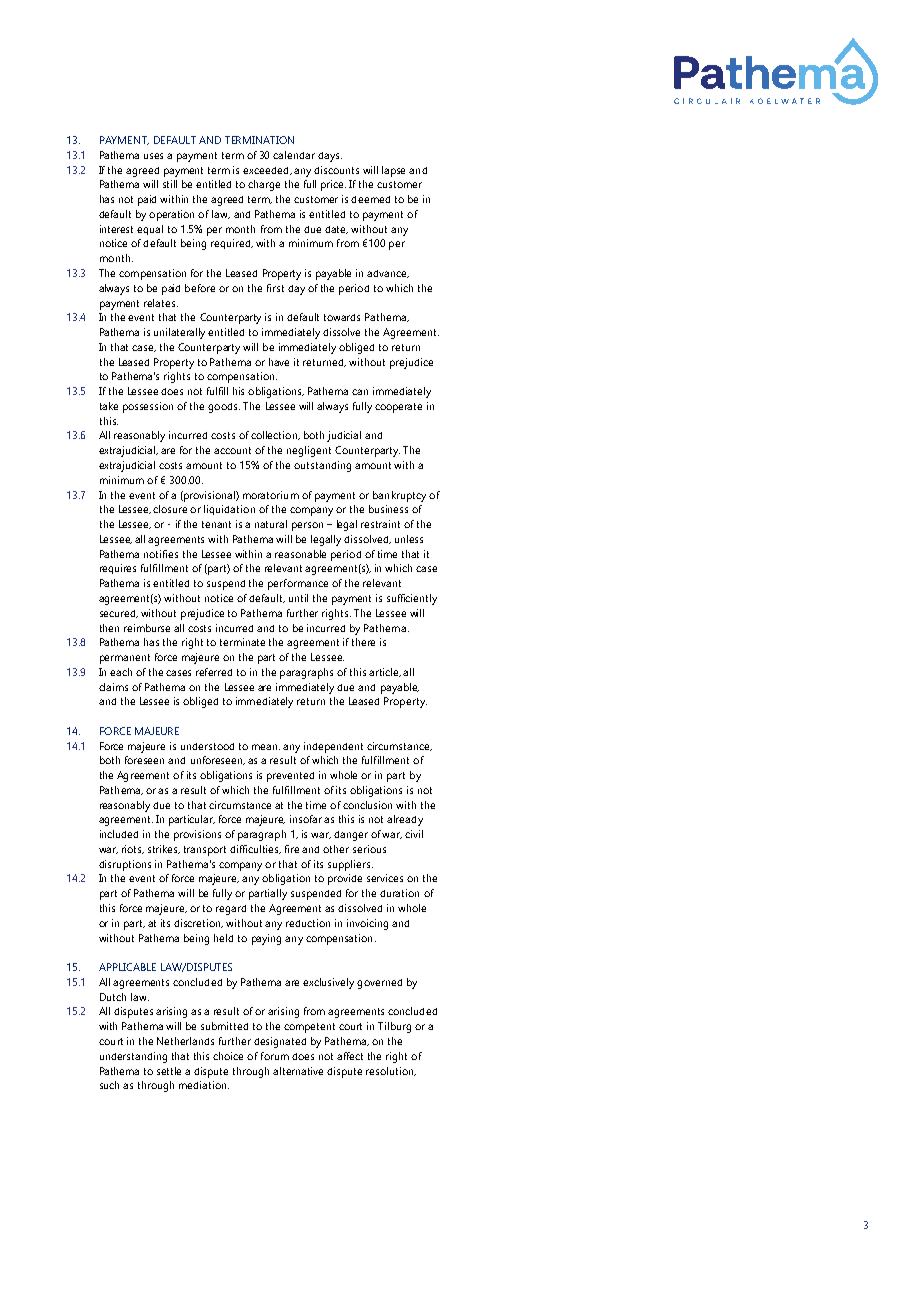  What do you see at coordinates (153, 156) in the page?
I see `uses` at bounding box center [153, 156].
